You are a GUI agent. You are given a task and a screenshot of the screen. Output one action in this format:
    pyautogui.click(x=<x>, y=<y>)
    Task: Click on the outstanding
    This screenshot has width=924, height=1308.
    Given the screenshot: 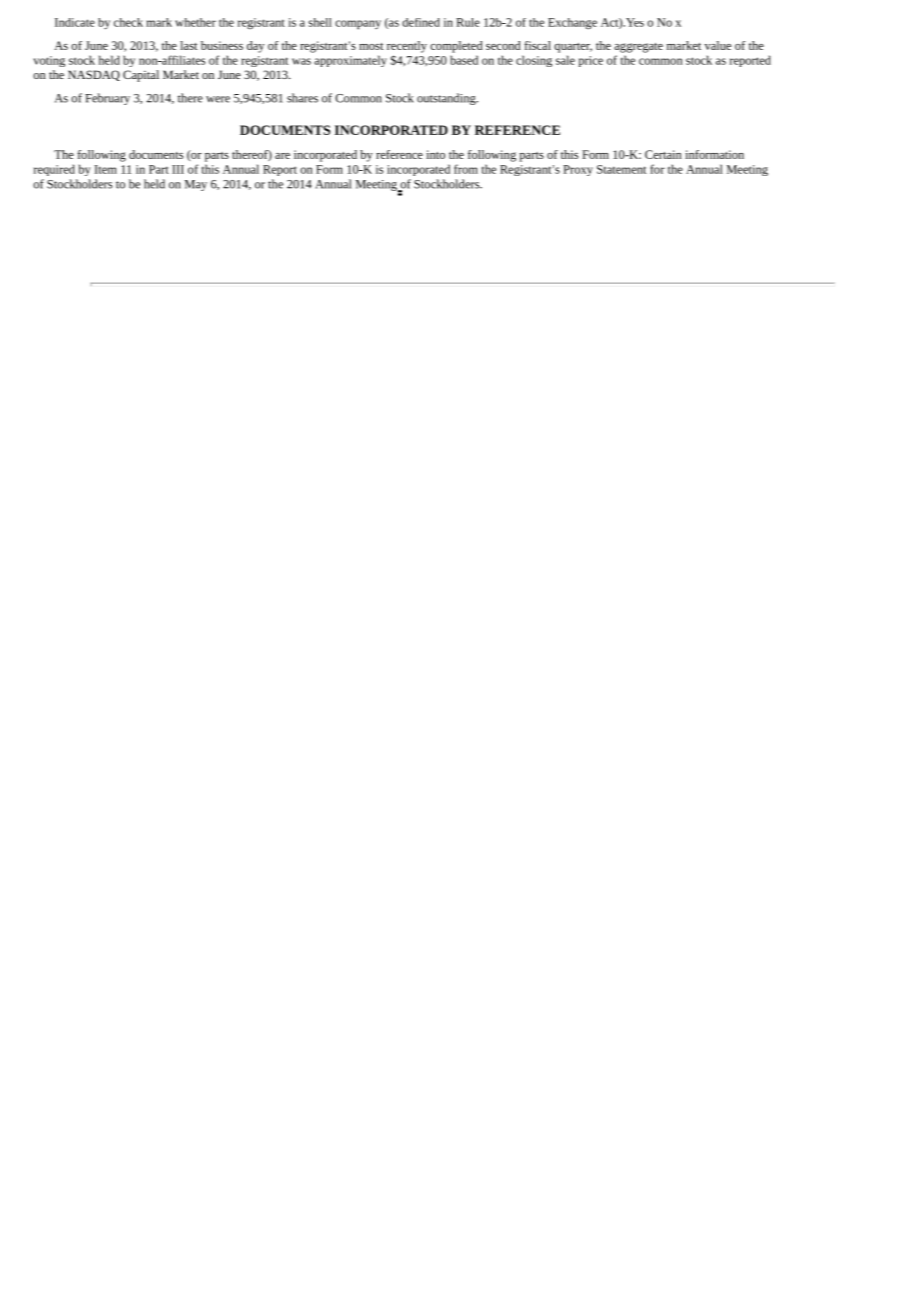 What is the action you would take?
    pyautogui.click(x=447, y=99)
